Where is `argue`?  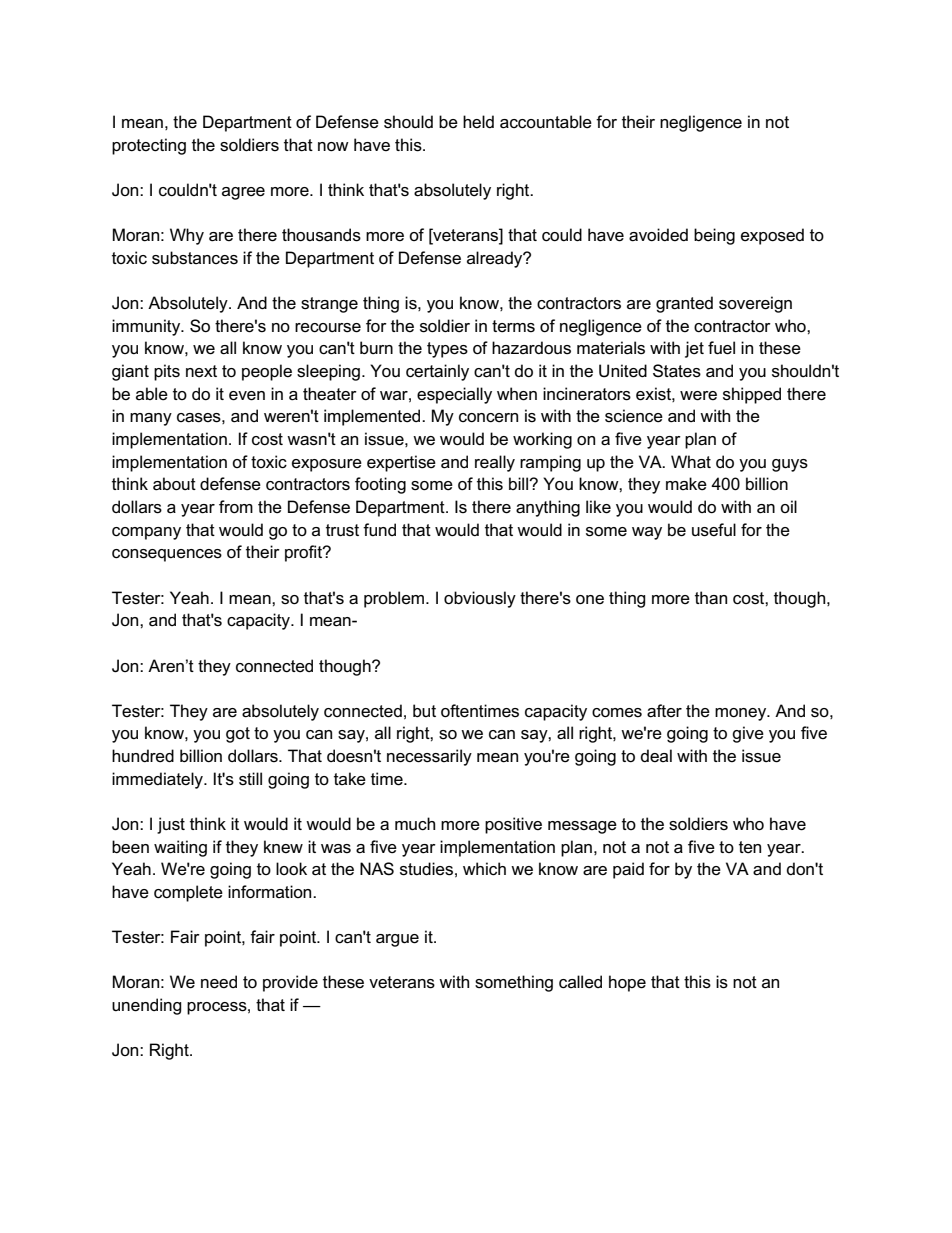 argue is located at coordinates (397, 940).
